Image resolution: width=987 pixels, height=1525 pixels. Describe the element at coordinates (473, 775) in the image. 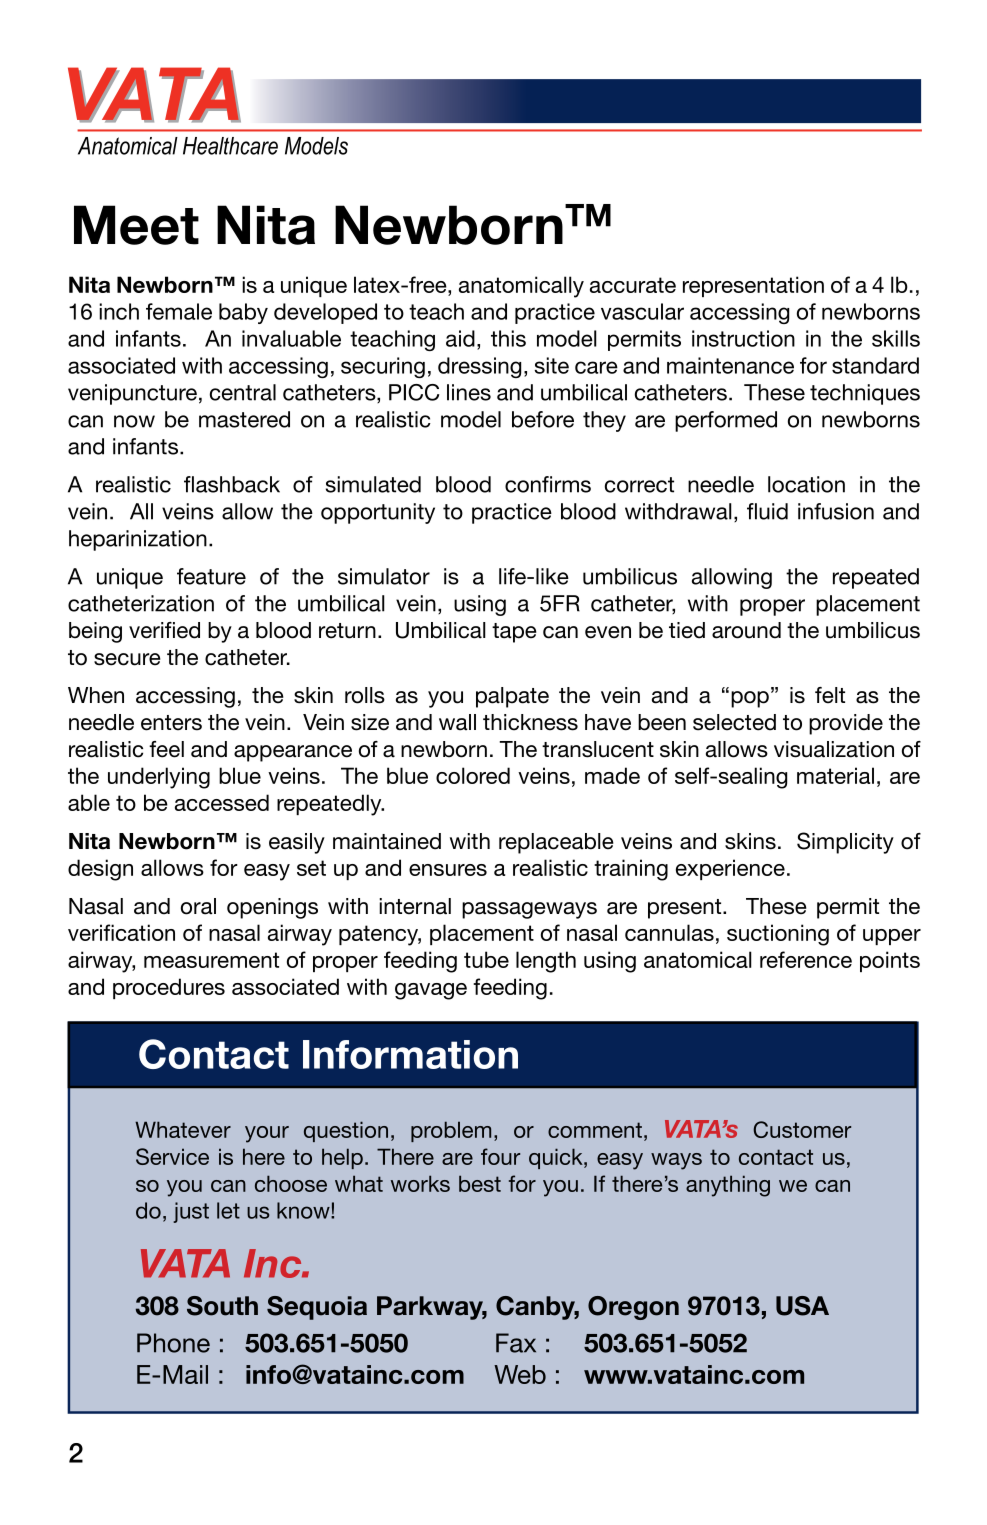

I see `colored` at that location.
